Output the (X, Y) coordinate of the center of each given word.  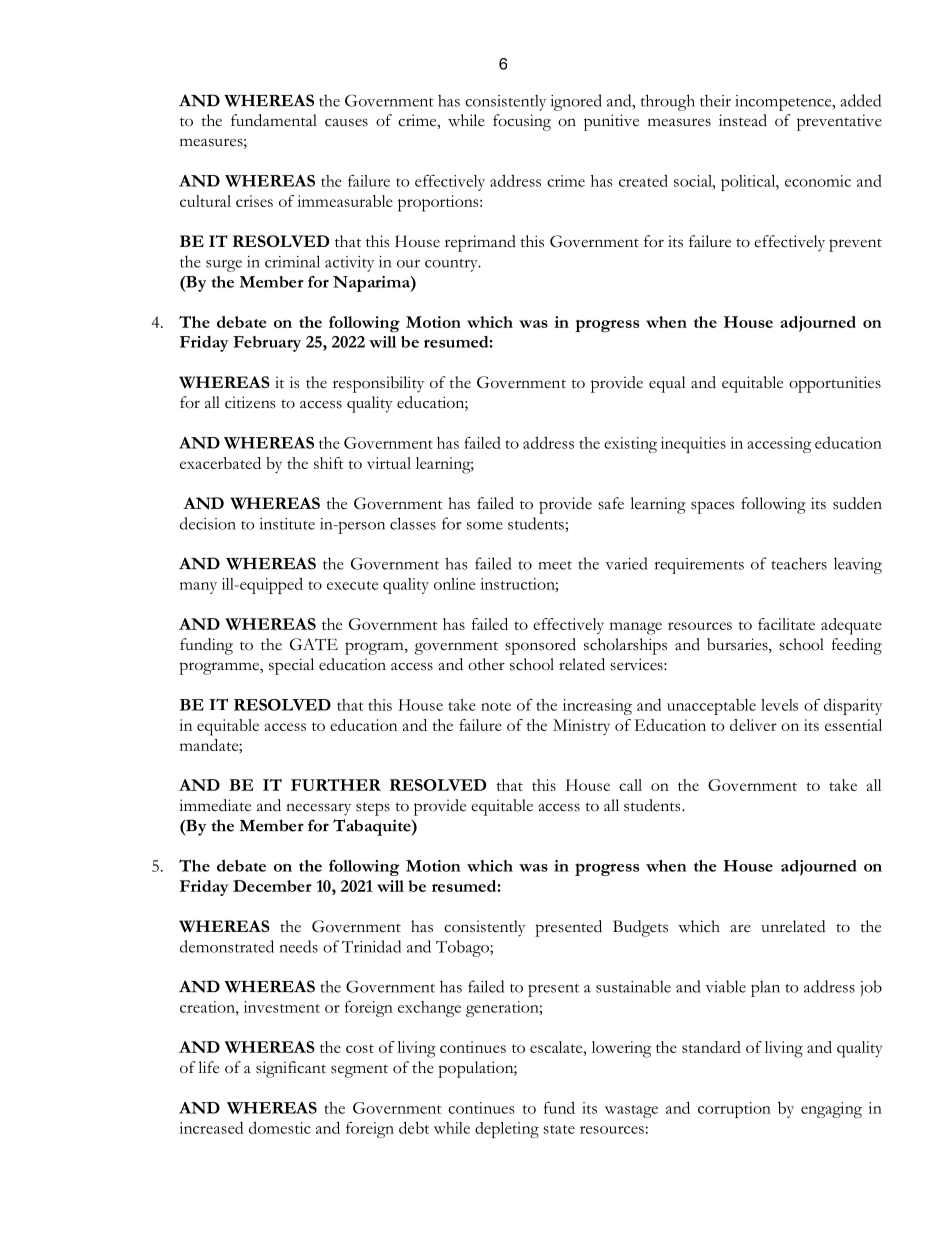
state (559, 1129)
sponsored (540, 646)
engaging (831, 1110)
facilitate (786, 624)
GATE (314, 644)
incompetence (784, 103)
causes (346, 122)
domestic (280, 1127)
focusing (522, 122)
